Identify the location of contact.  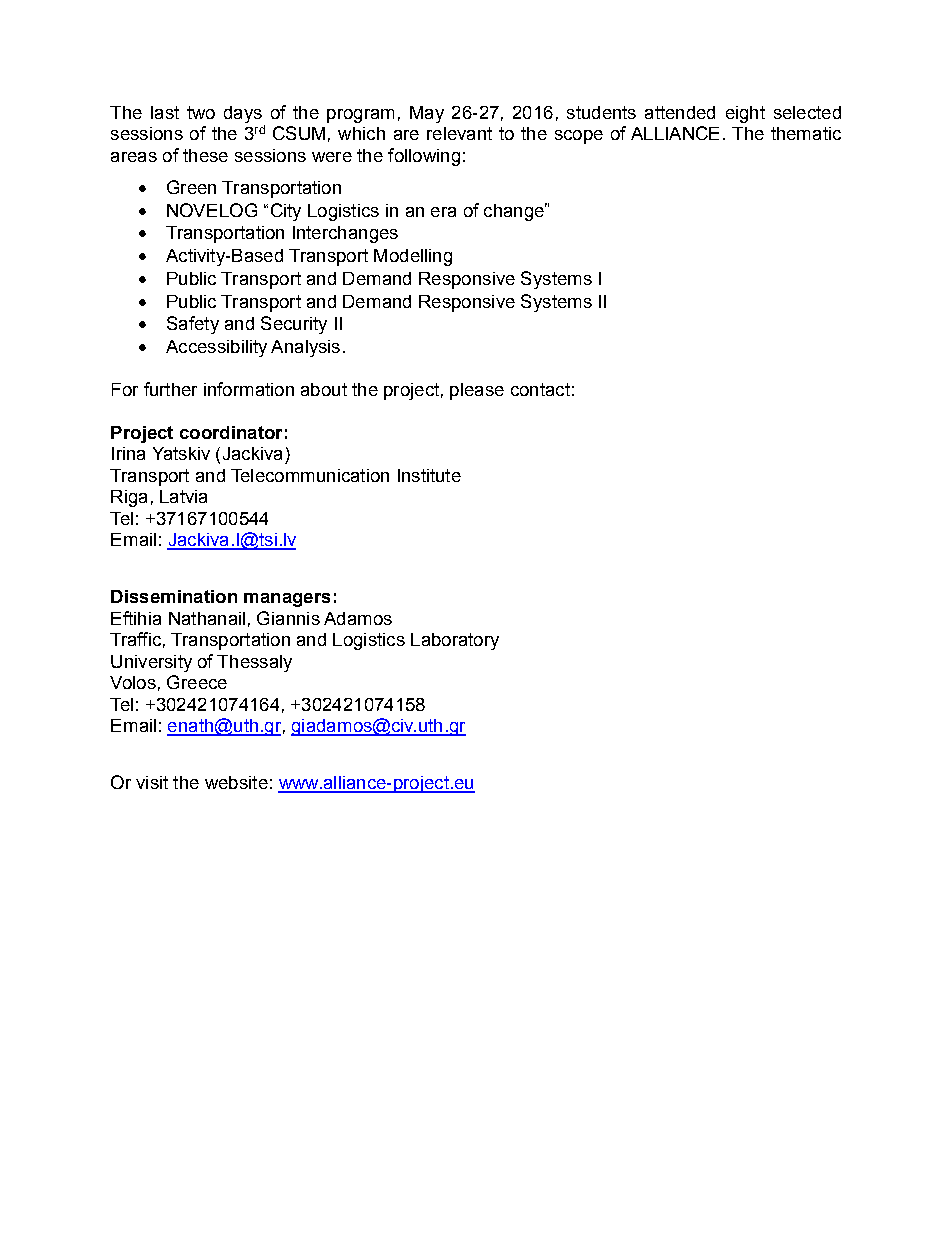
(540, 389).
